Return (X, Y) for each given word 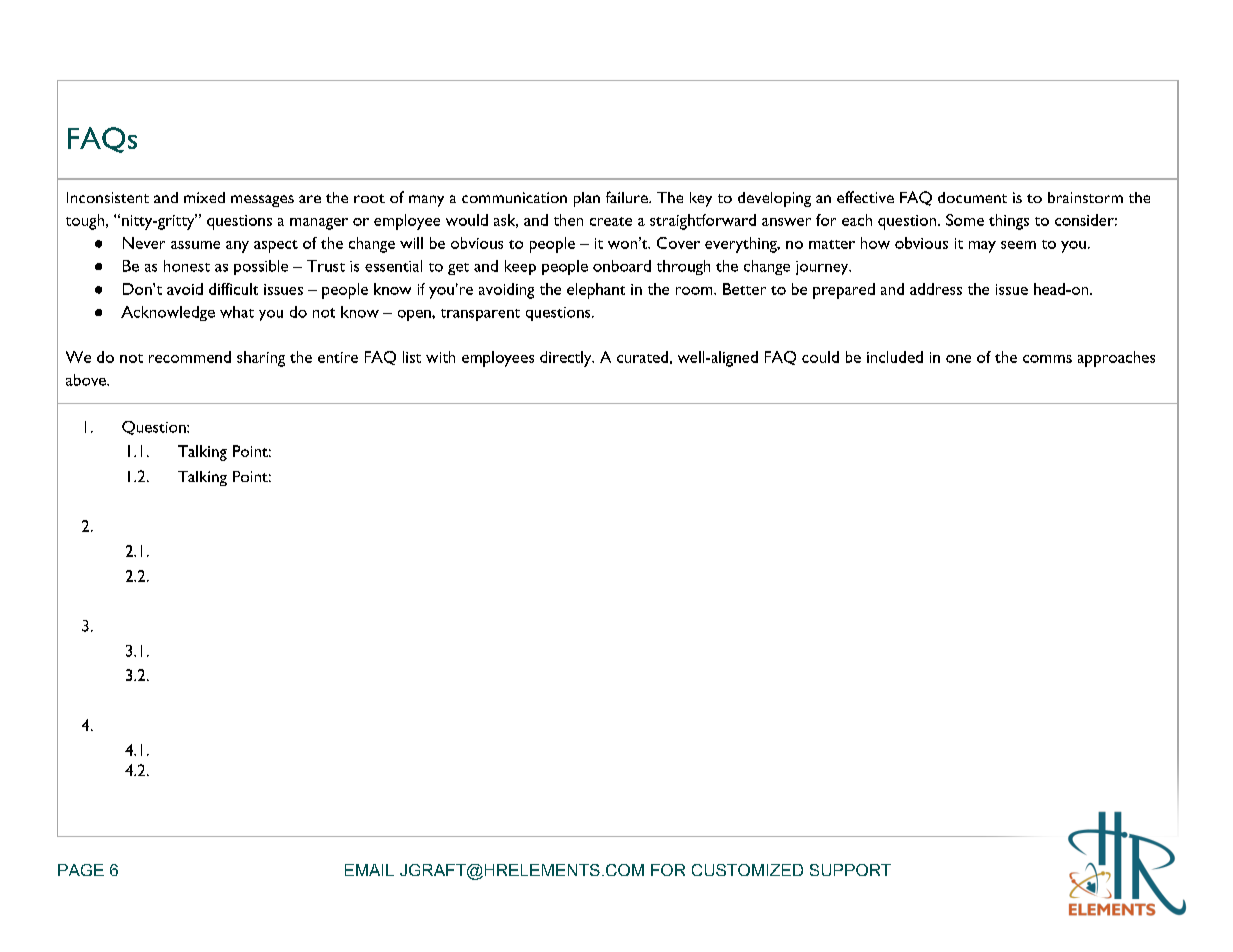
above (87, 380)
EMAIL (369, 870)
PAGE (81, 870)
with (440, 357)
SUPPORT (850, 870)
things (1009, 222)
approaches (1116, 359)
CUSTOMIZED (747, 870)
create (611, 221)
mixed (204, 197)
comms (1047, 359)
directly (567, 359)
